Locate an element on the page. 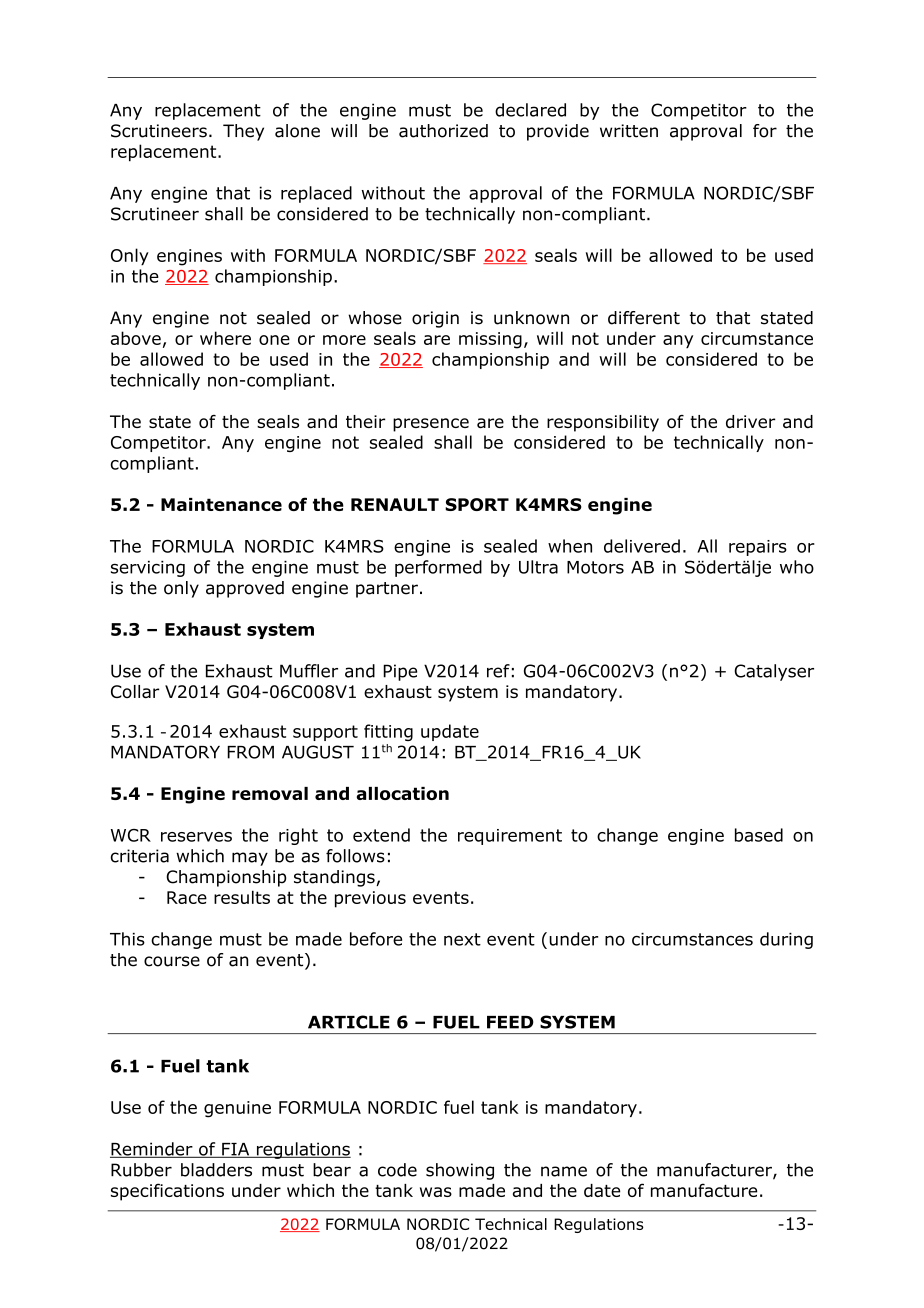 The width and height of the document is (924, 1308). during is located at coordinates (786, 940).
